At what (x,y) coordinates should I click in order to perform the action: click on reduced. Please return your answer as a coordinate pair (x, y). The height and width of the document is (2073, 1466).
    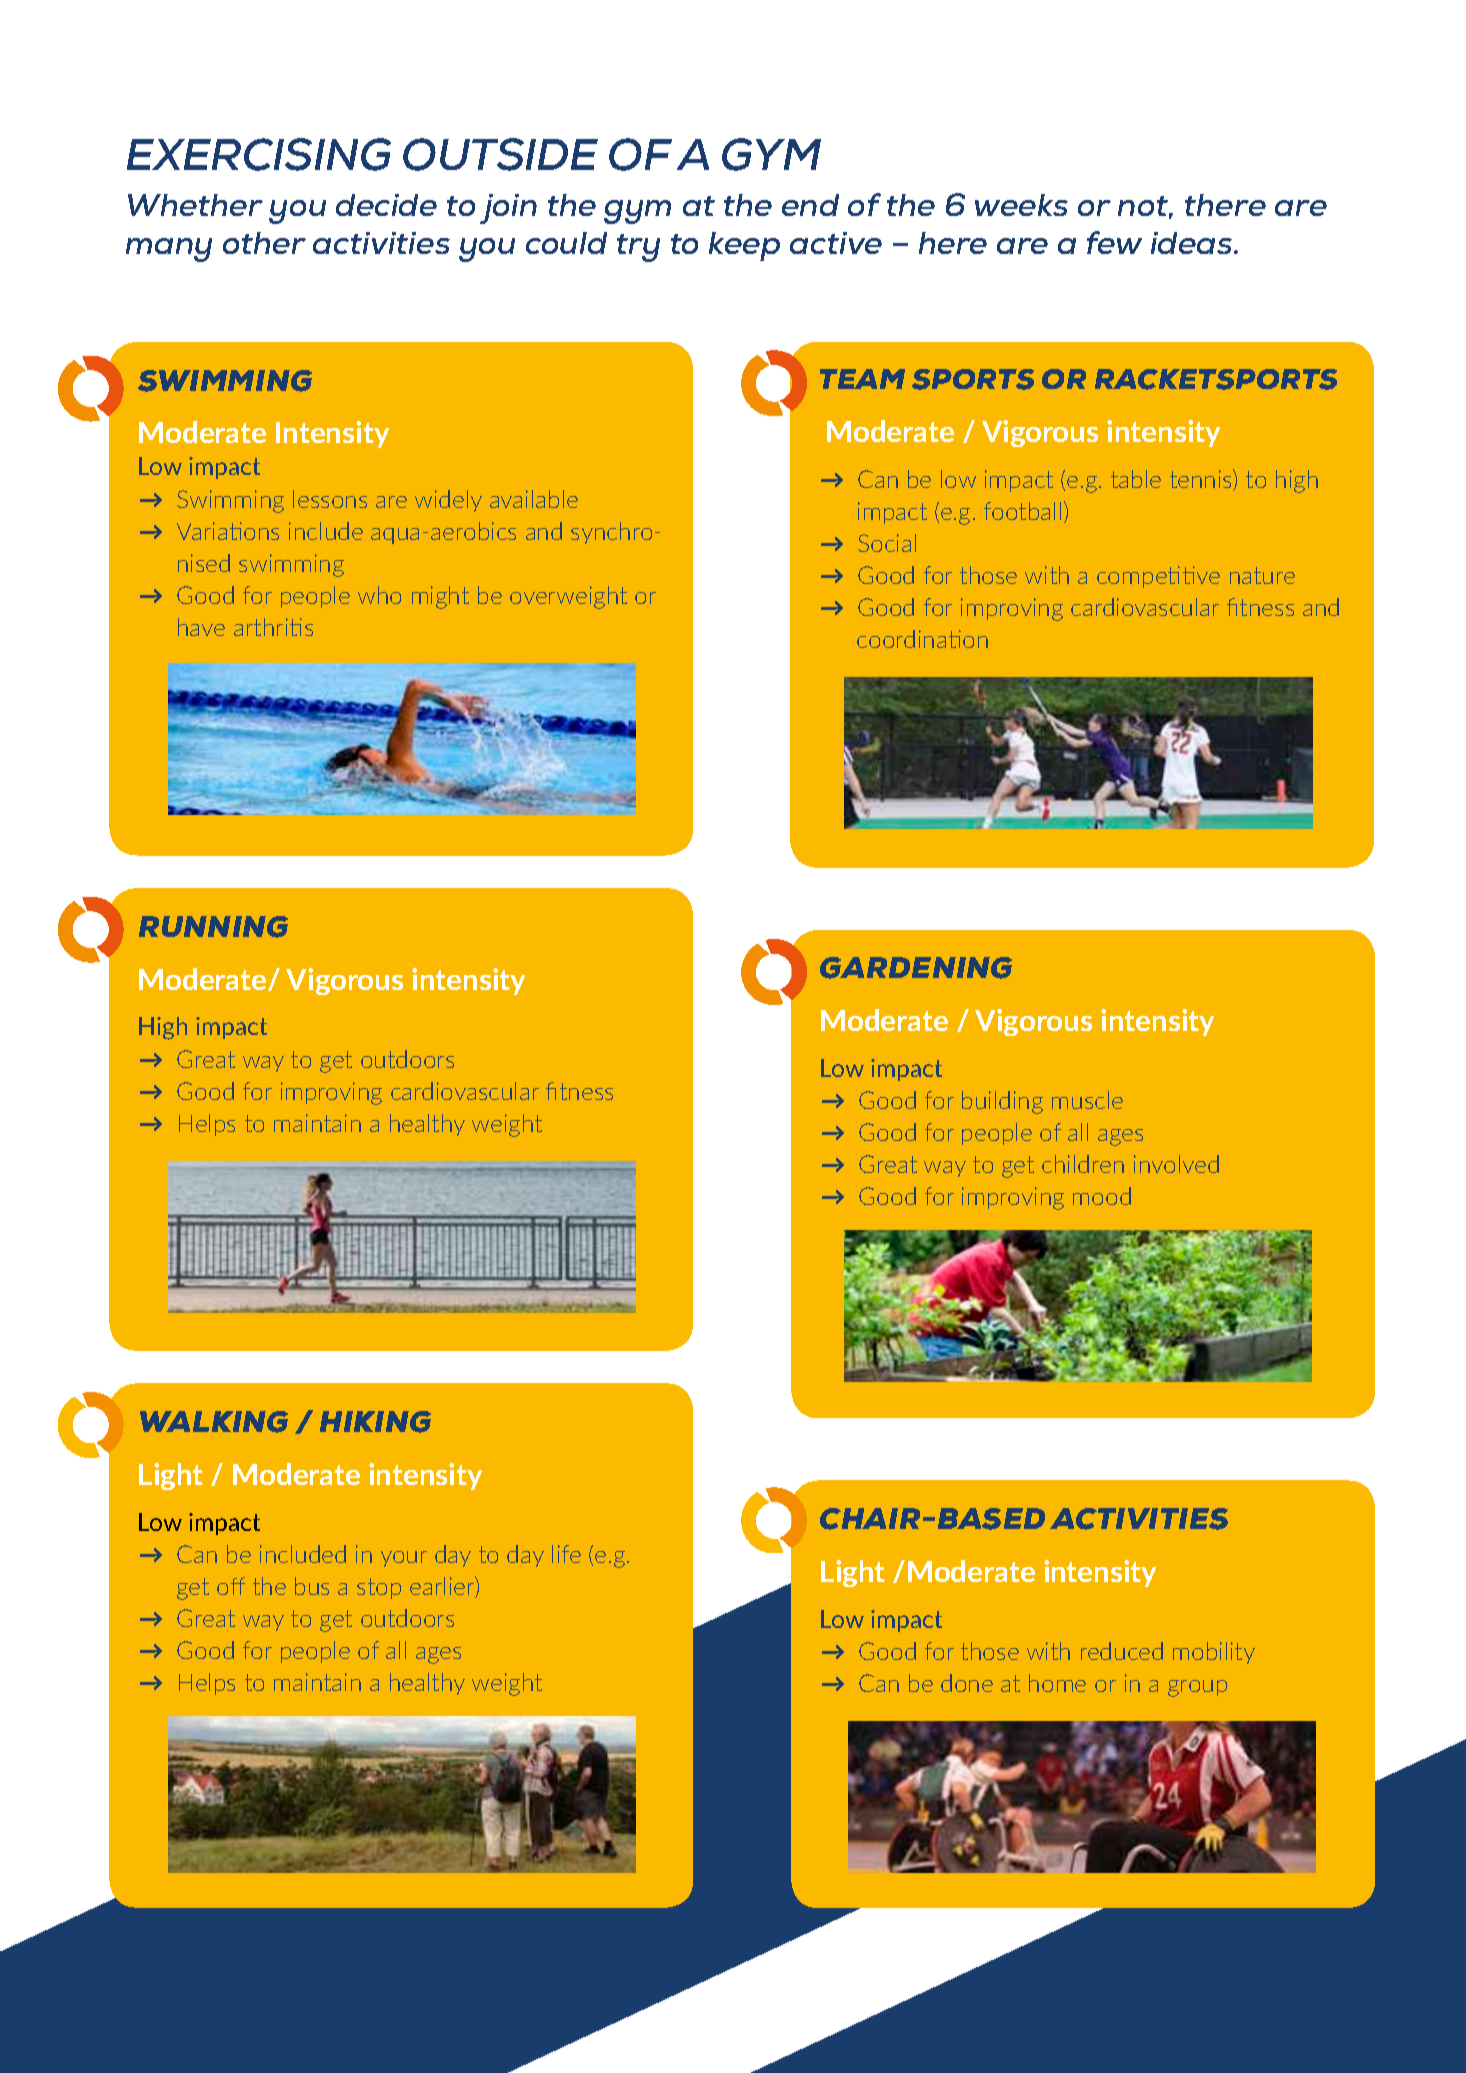
    Looking at the image, I should click on (1122, 1651).
